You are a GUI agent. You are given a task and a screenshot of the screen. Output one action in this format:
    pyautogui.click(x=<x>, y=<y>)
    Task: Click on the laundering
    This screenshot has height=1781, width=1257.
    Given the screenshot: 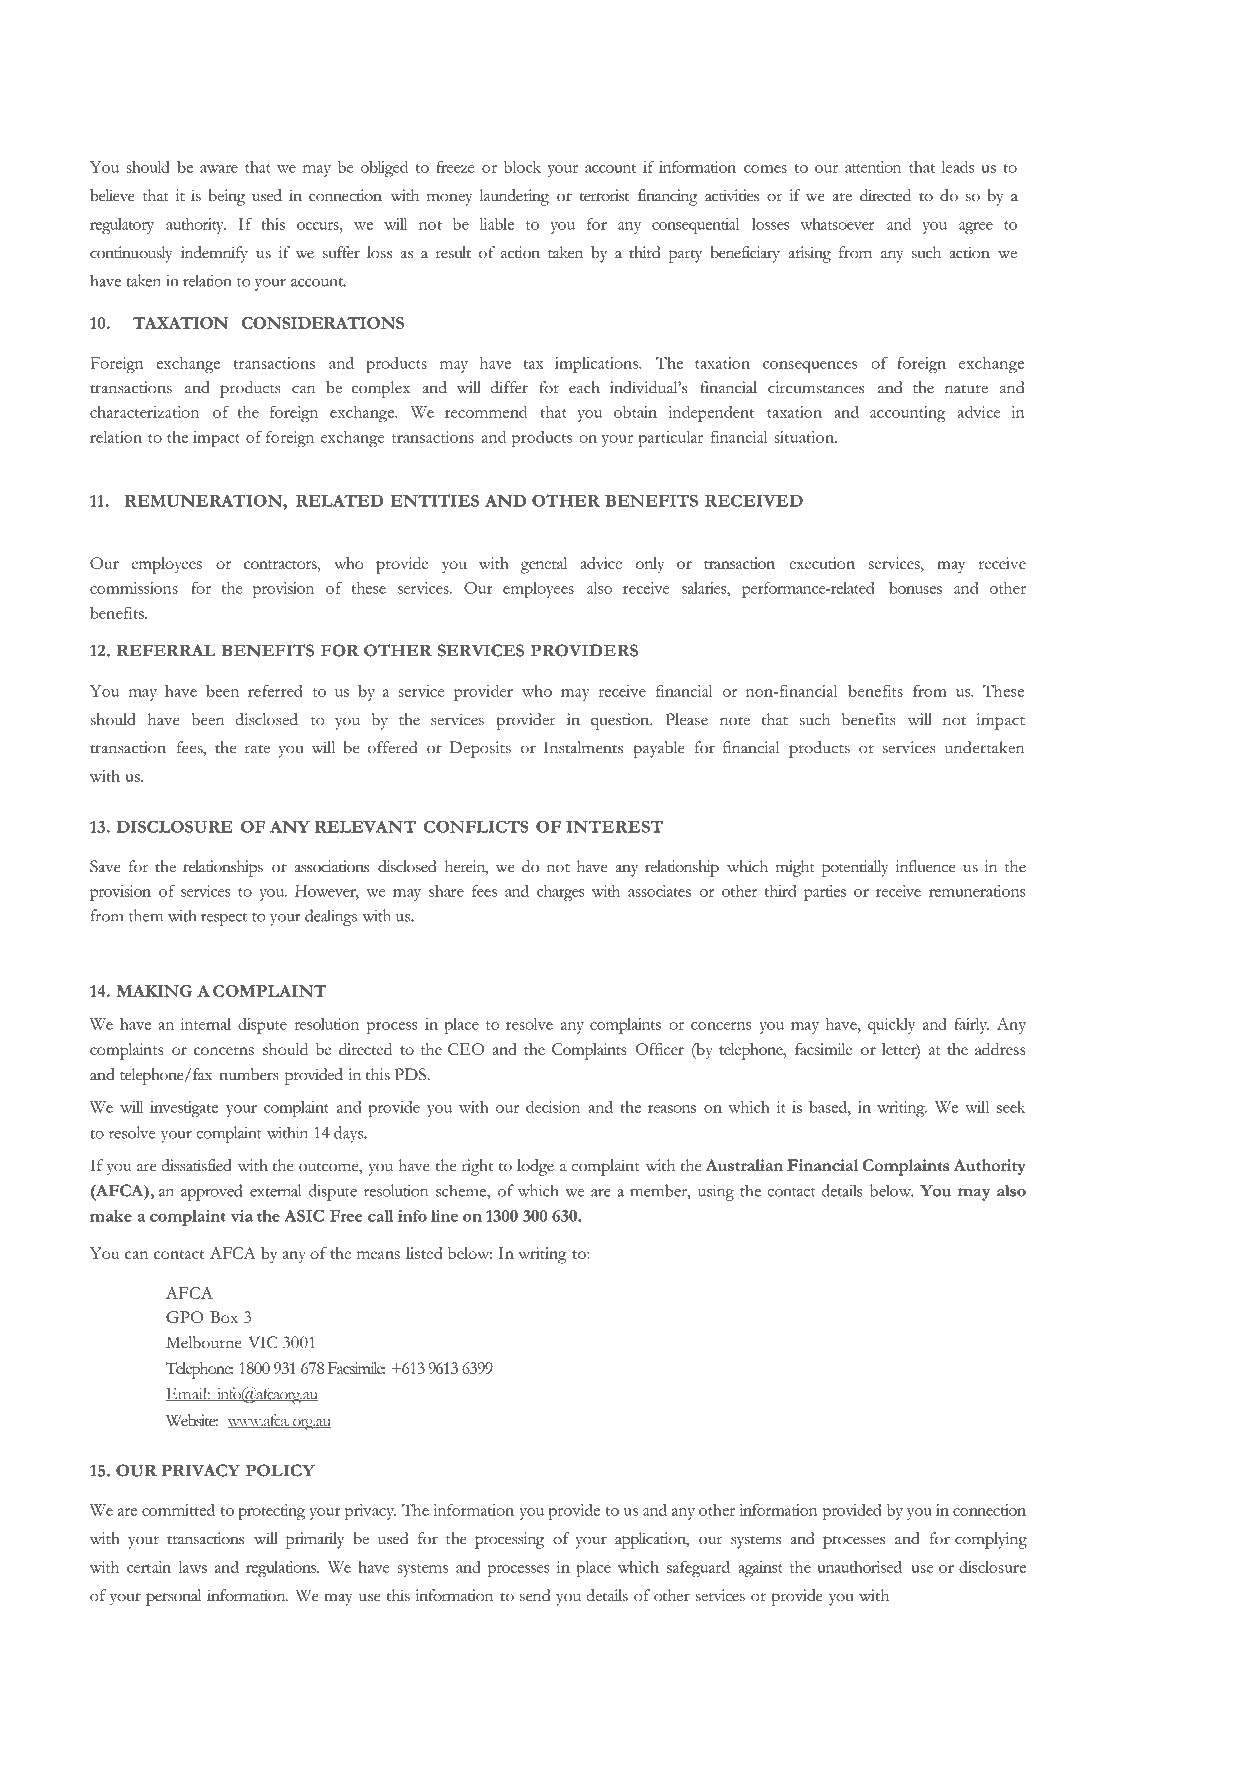 What is the action you would take?
    pyautogui.click(x=514, y=197)
